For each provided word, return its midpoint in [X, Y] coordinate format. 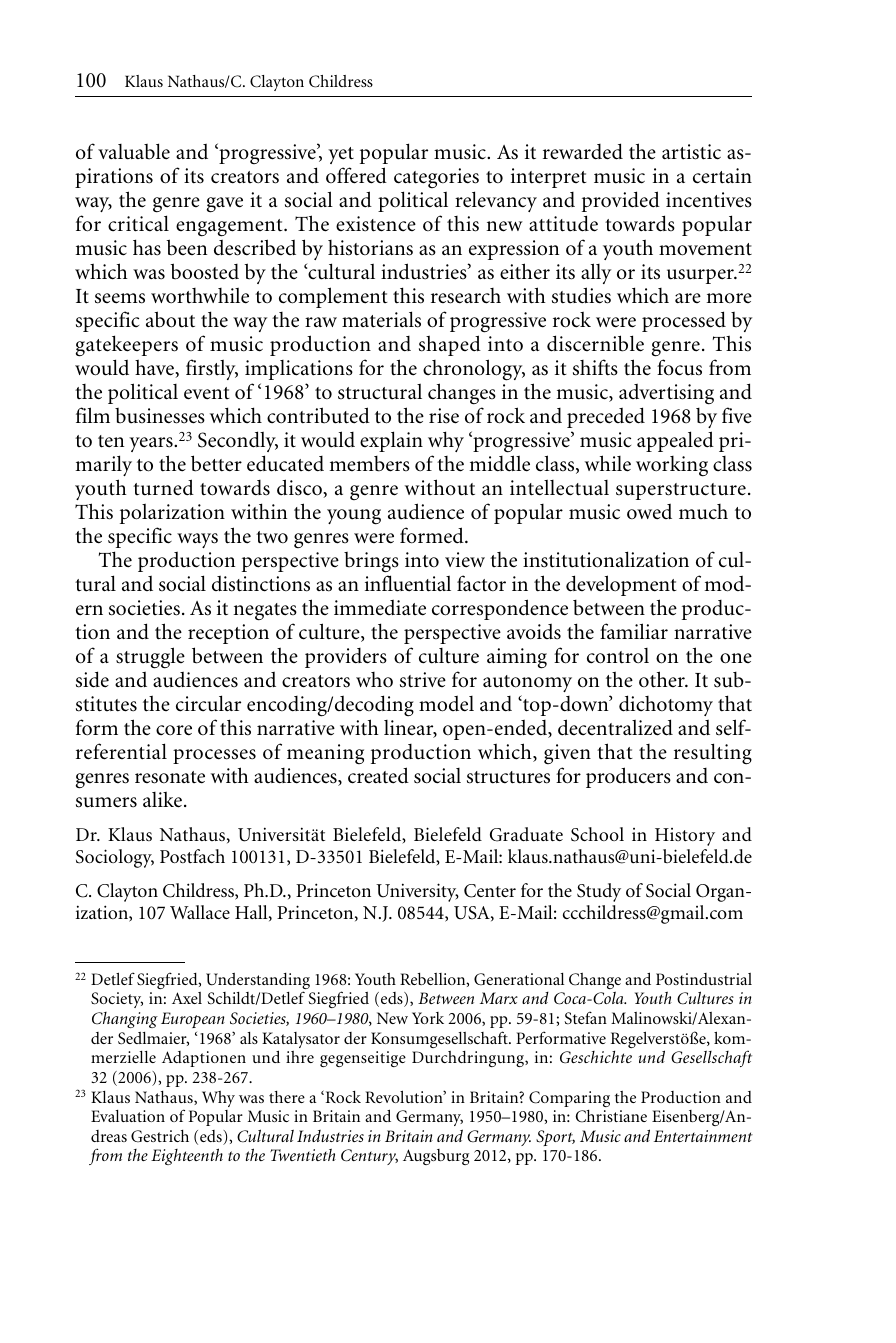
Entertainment [703, 1136]
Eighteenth [187, 1156]
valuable [134, 151]
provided [621, 201]
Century [369, 1157]
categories [436, 180]
